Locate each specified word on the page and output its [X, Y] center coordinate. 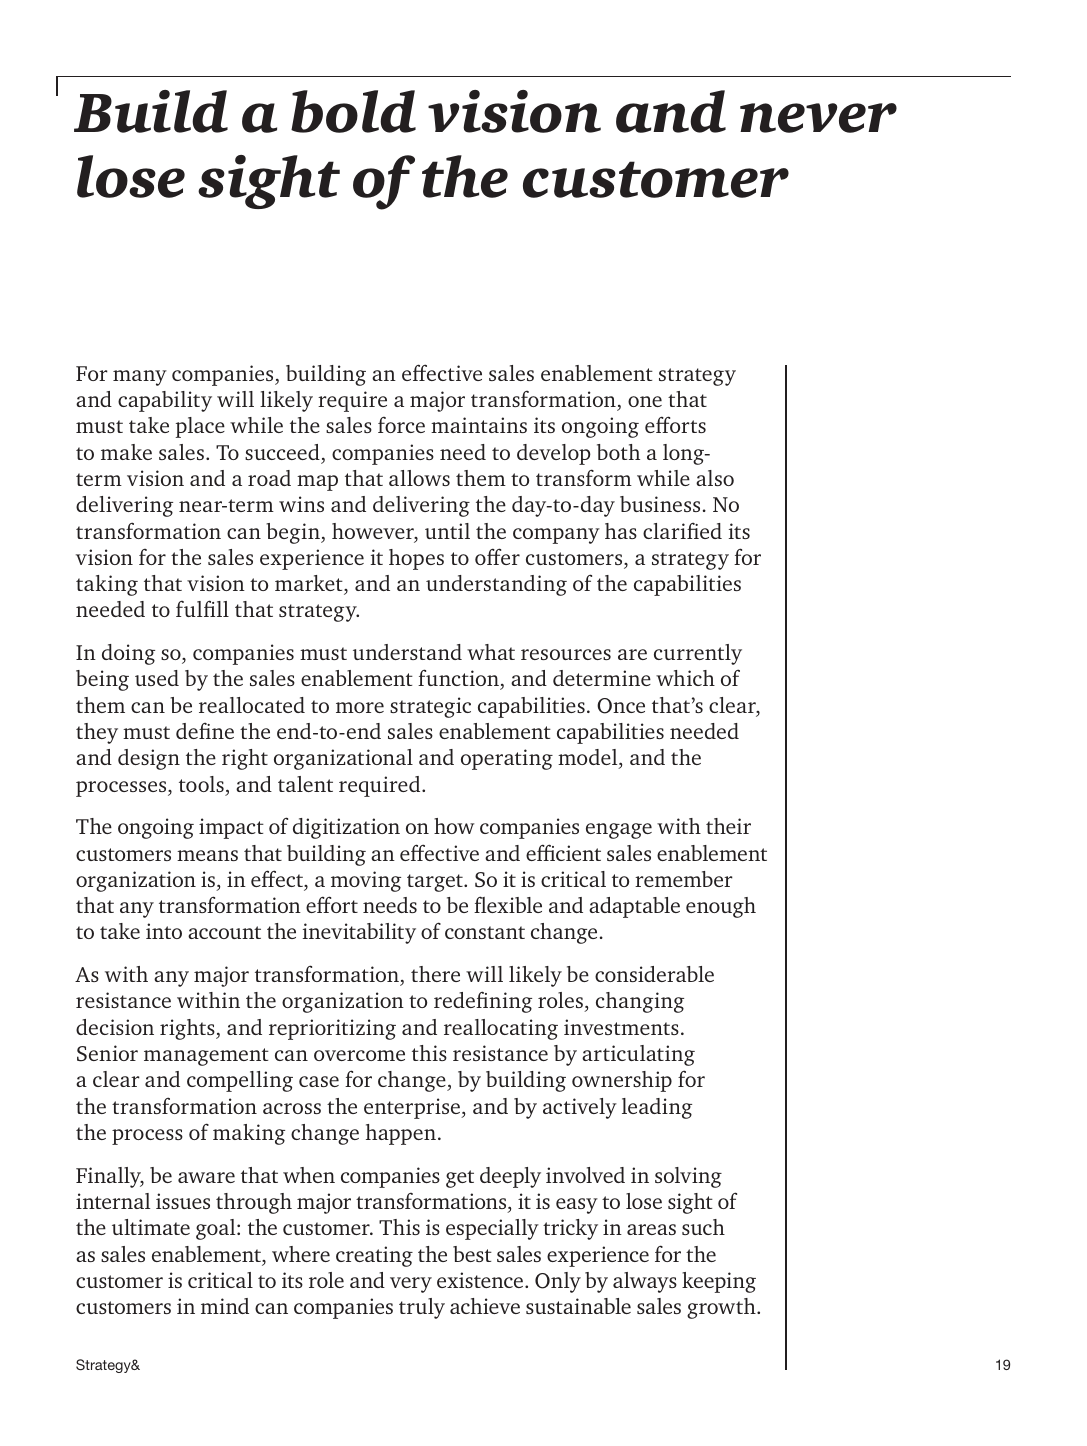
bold [353, 111]
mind [225, 1306]
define [205, 731]
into [164, 931]
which [685, 678]
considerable [654, 974]
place [200, 427]
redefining [483, 1002]
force [401, 425]
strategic [430, 707]
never [818, 118]
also [715, 478]
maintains [479, 425]
